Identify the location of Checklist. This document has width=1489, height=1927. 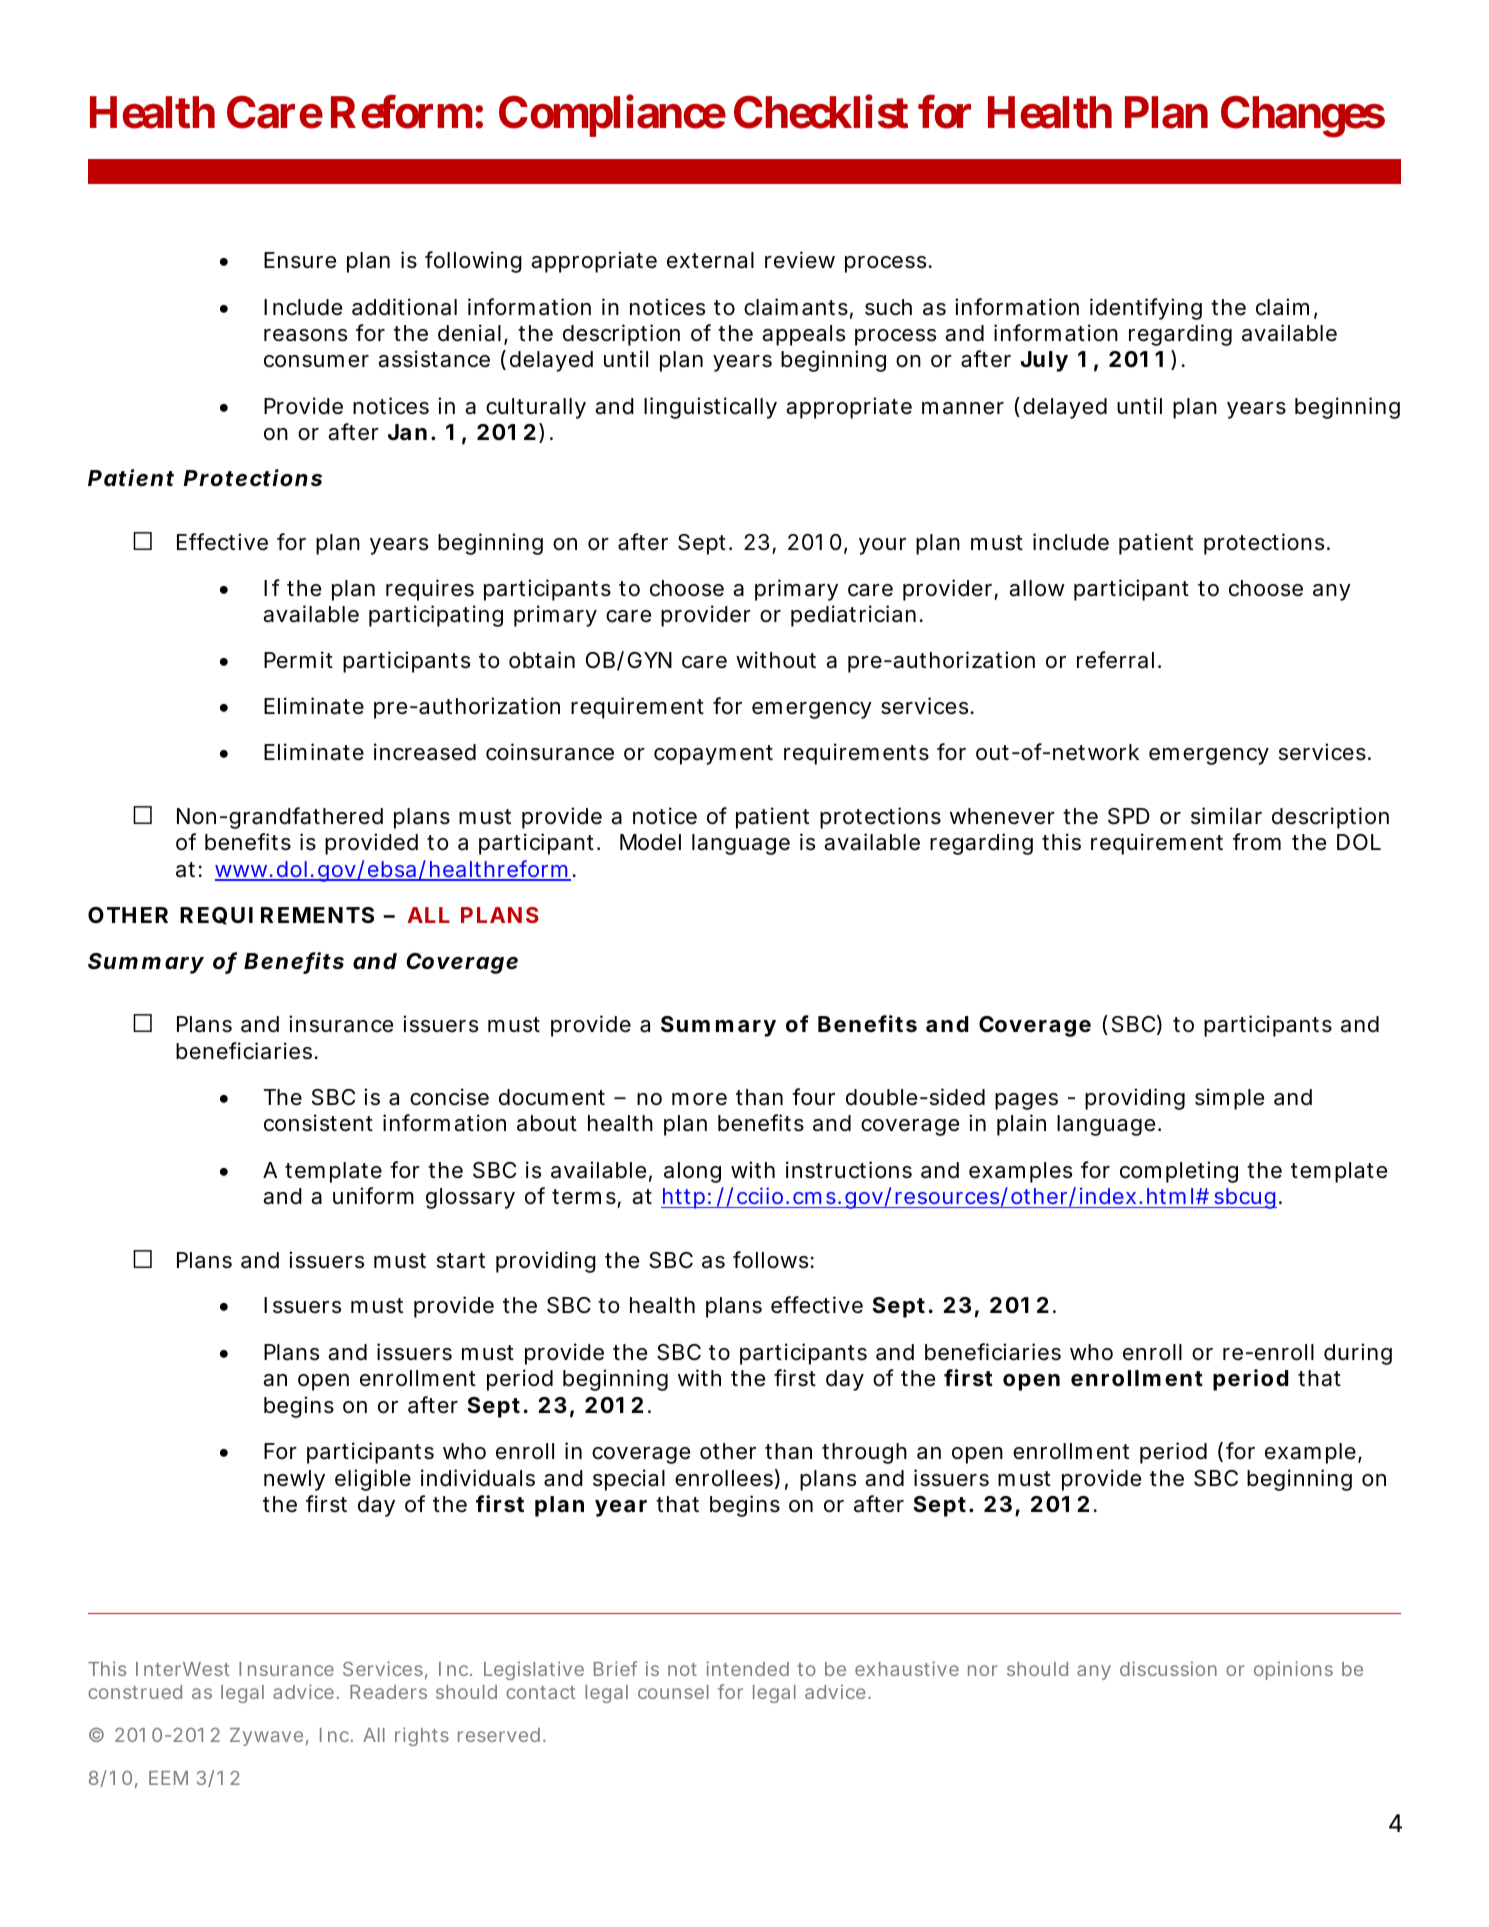
(821, 112).
